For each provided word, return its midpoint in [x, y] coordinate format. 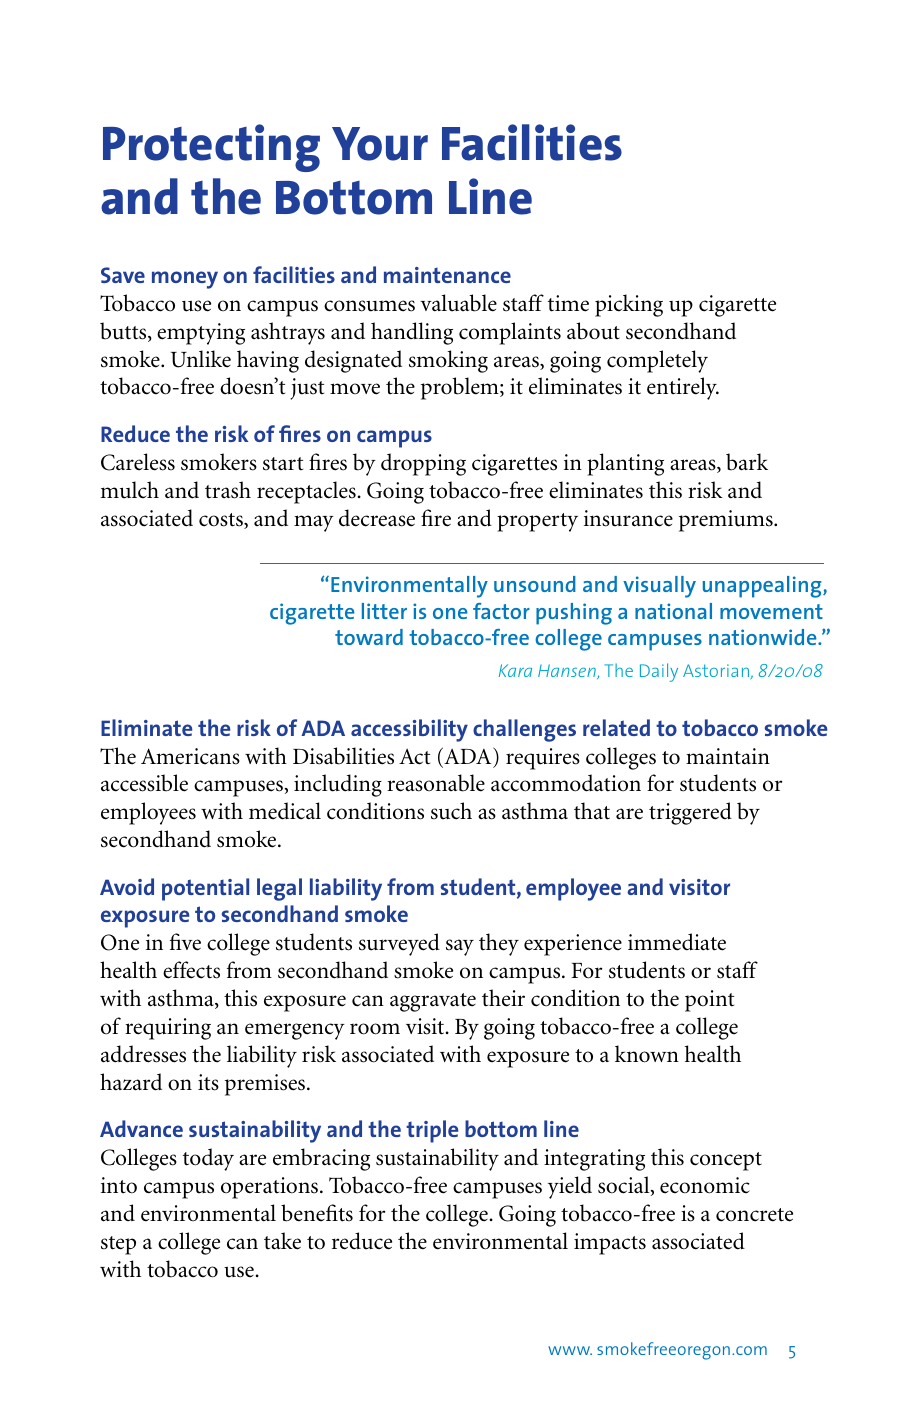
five [185, 942]
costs [222, 521]
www [570, 1350]
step [118, 1245]
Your [380, 144]
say [460, 947]
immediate [677, 942]
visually [659, 587]
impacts [610, 1244]
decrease [377, 518]
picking [629, 305]
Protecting [211, 148]
